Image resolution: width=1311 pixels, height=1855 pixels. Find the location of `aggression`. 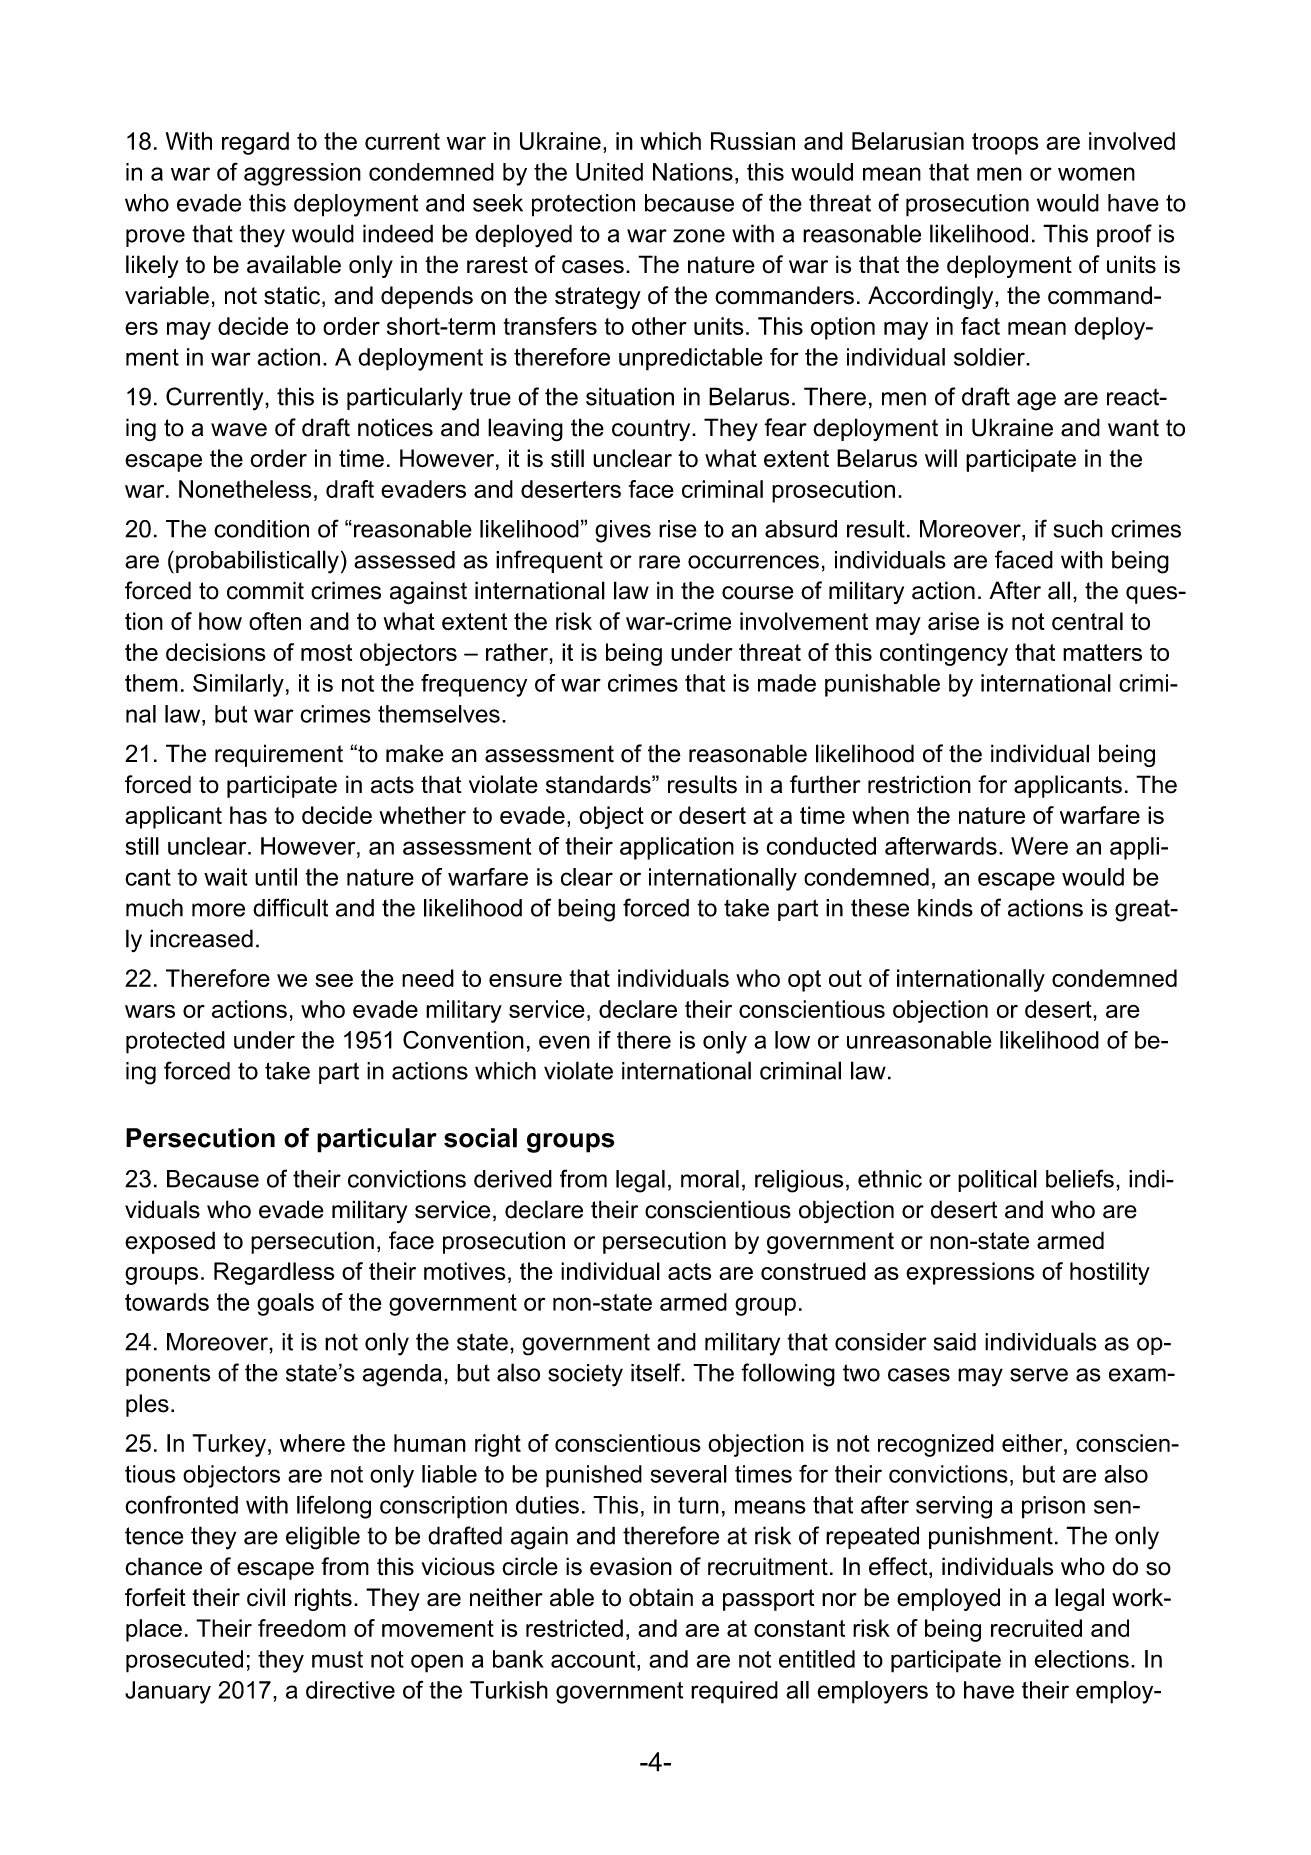

aggression is located at coordinates (302, 174).
